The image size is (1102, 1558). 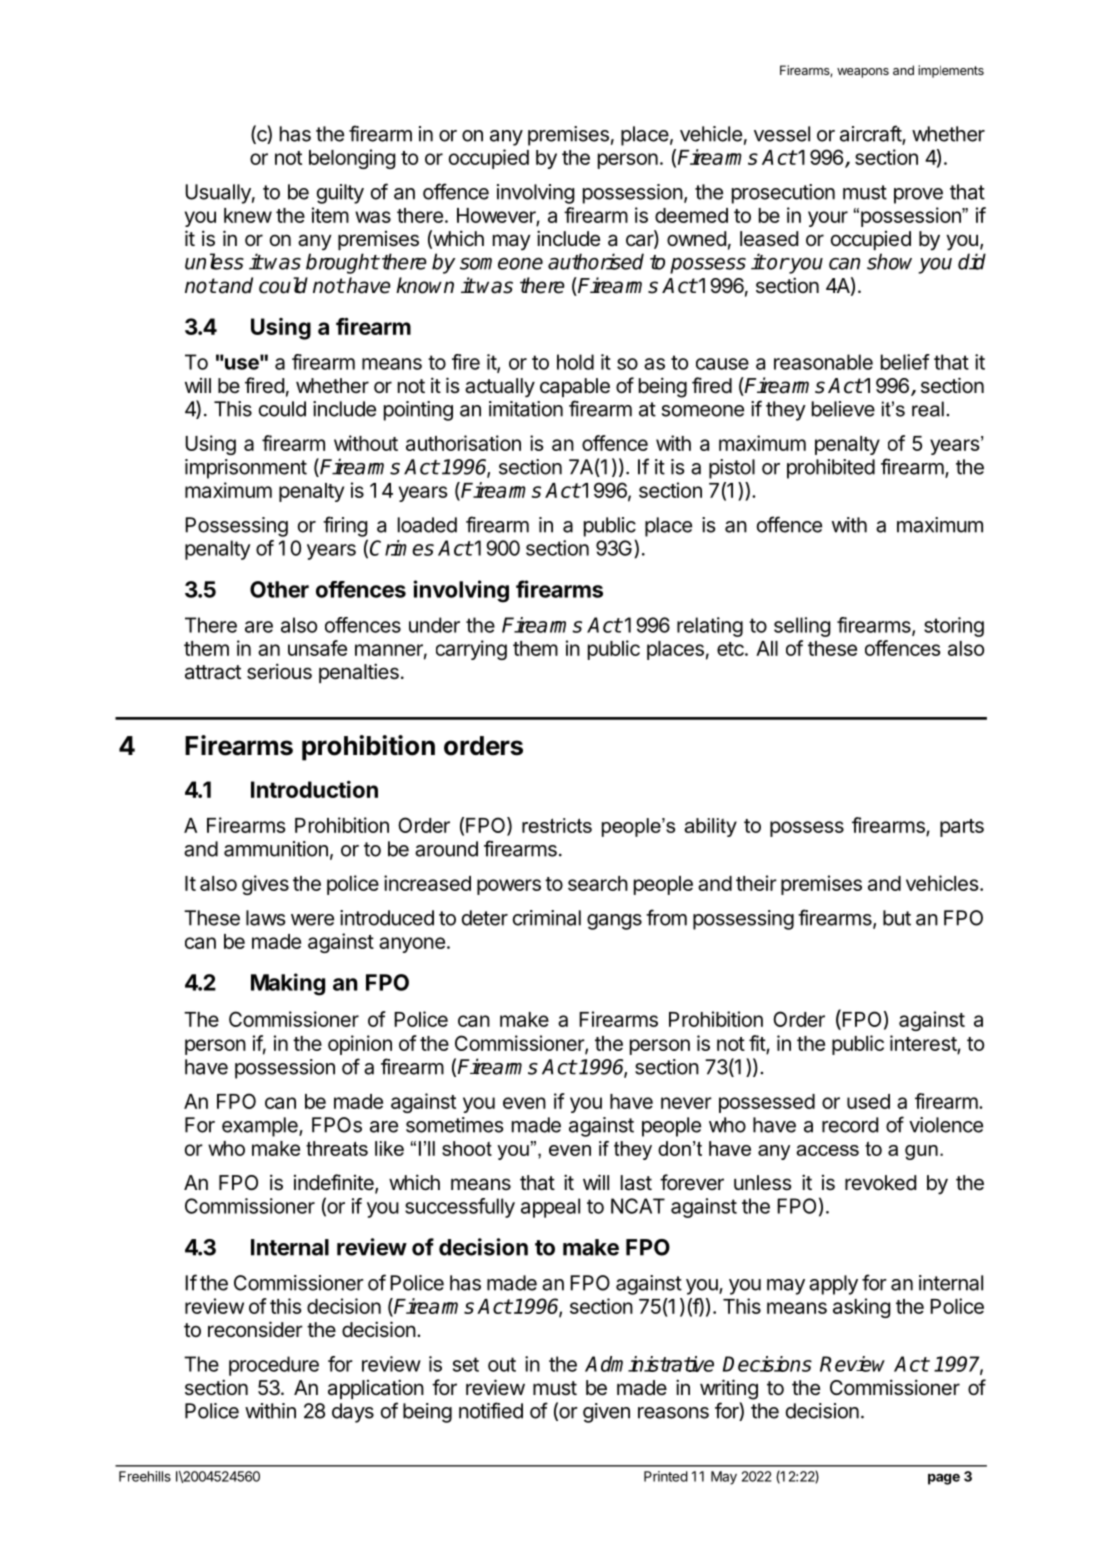 I want to click on belonging, so click(x=352, y=159).
